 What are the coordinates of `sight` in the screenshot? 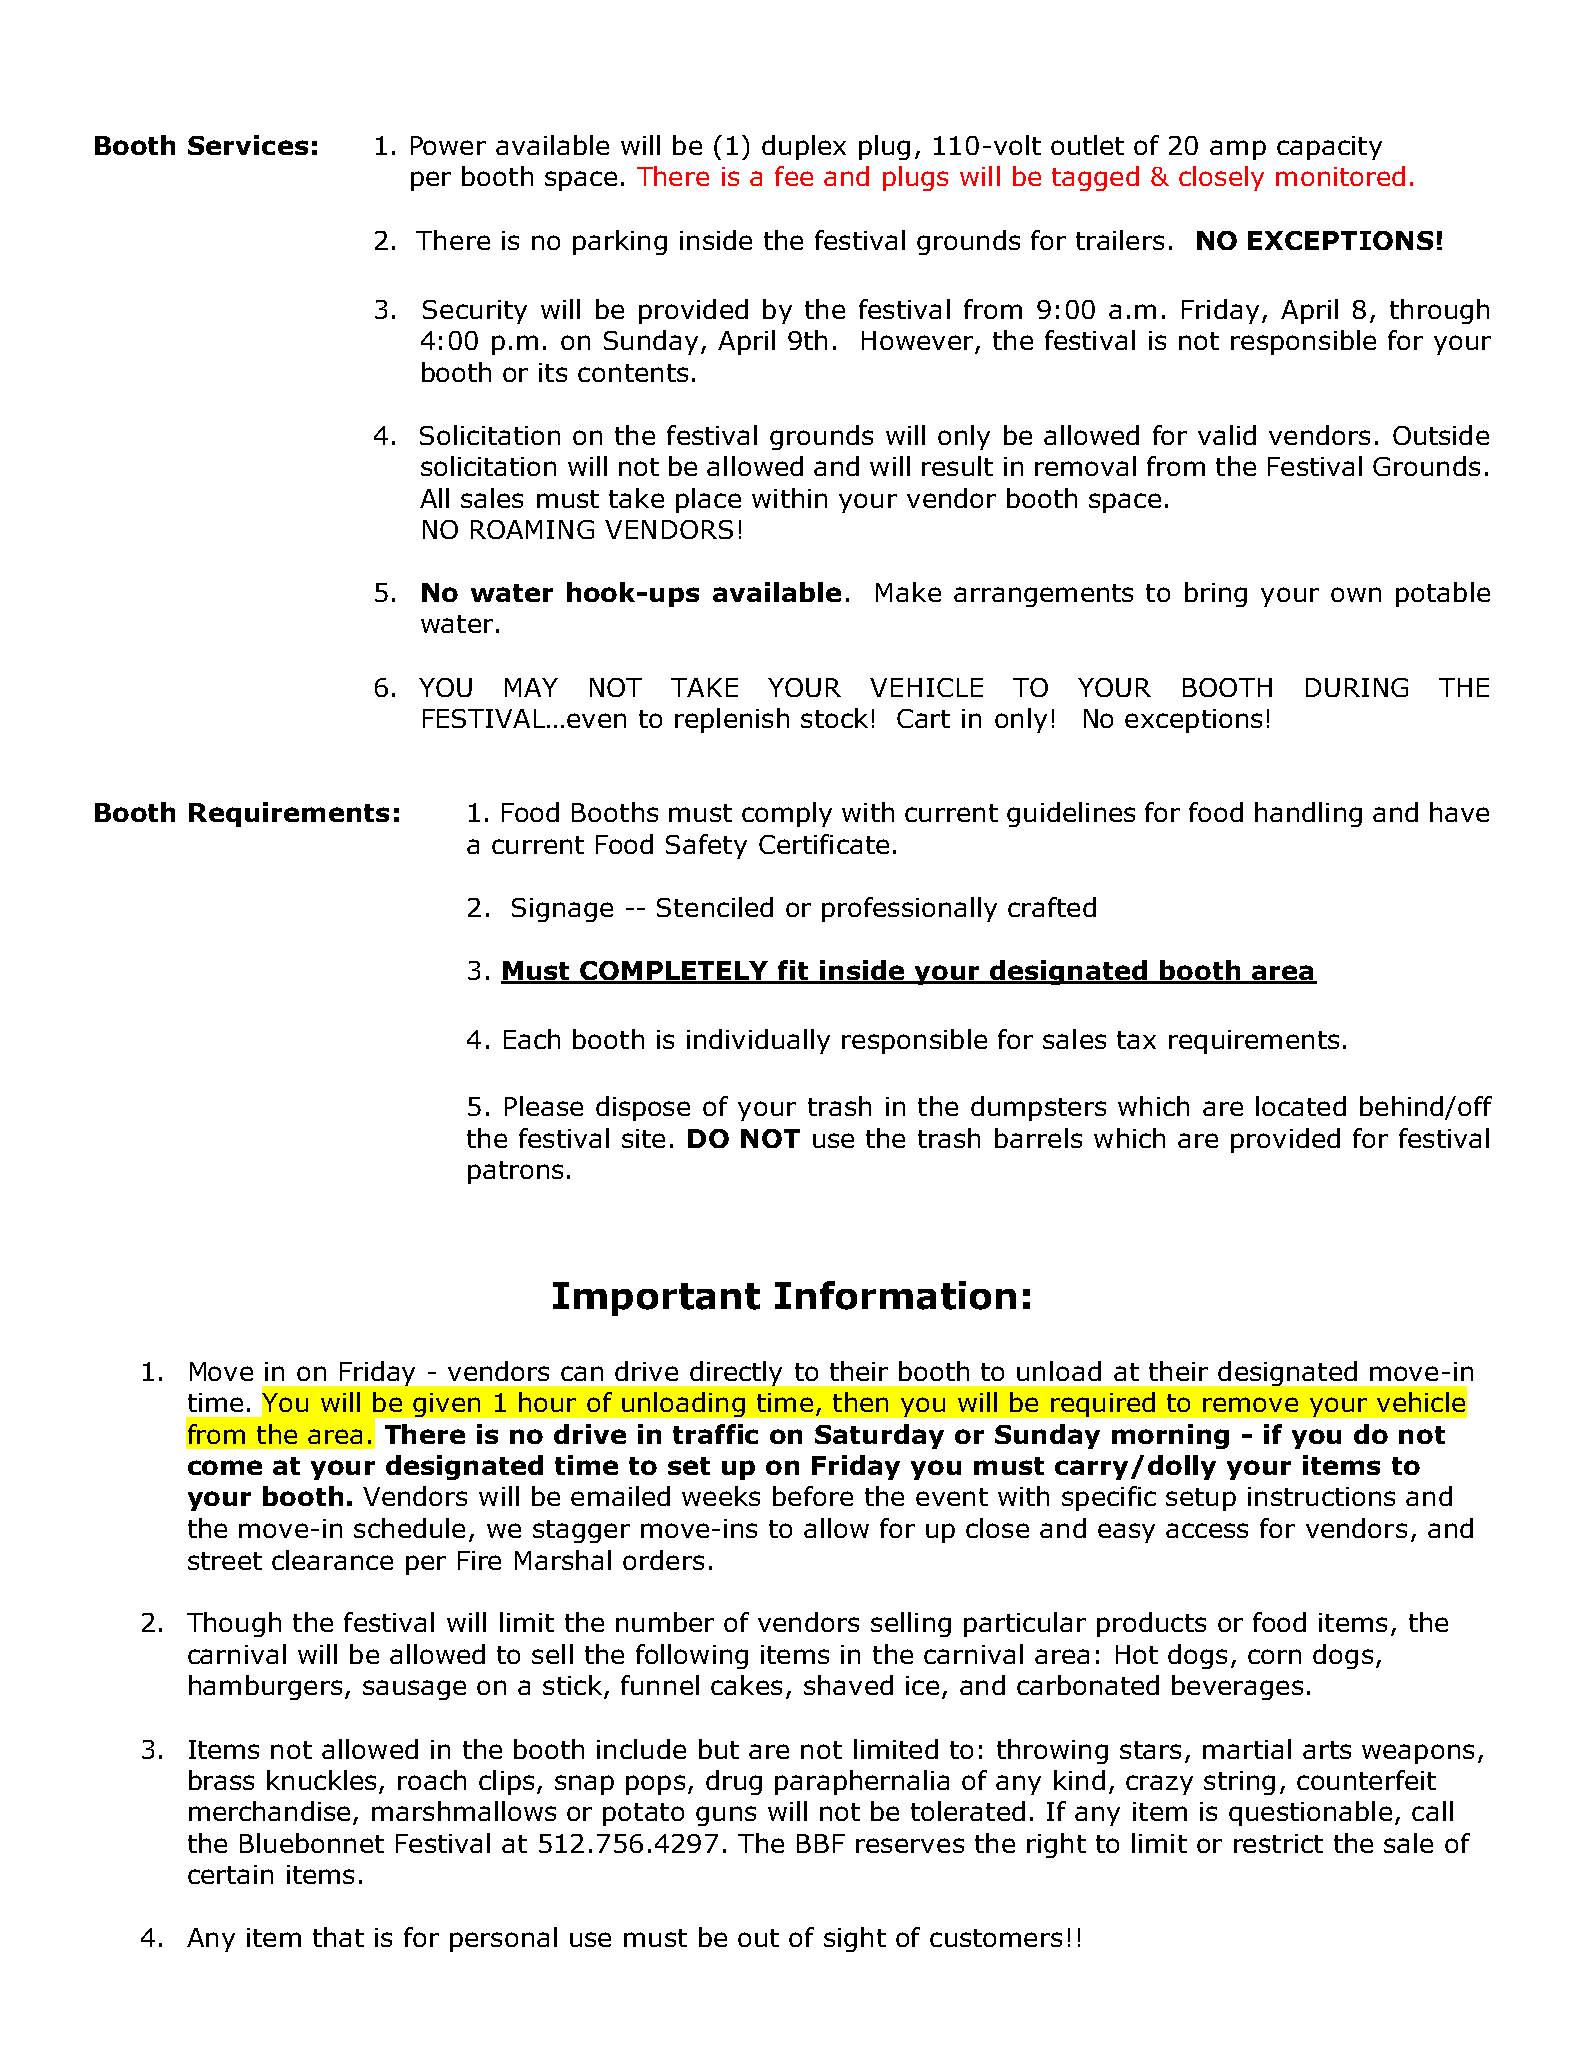 It's located at (855, 1939).
